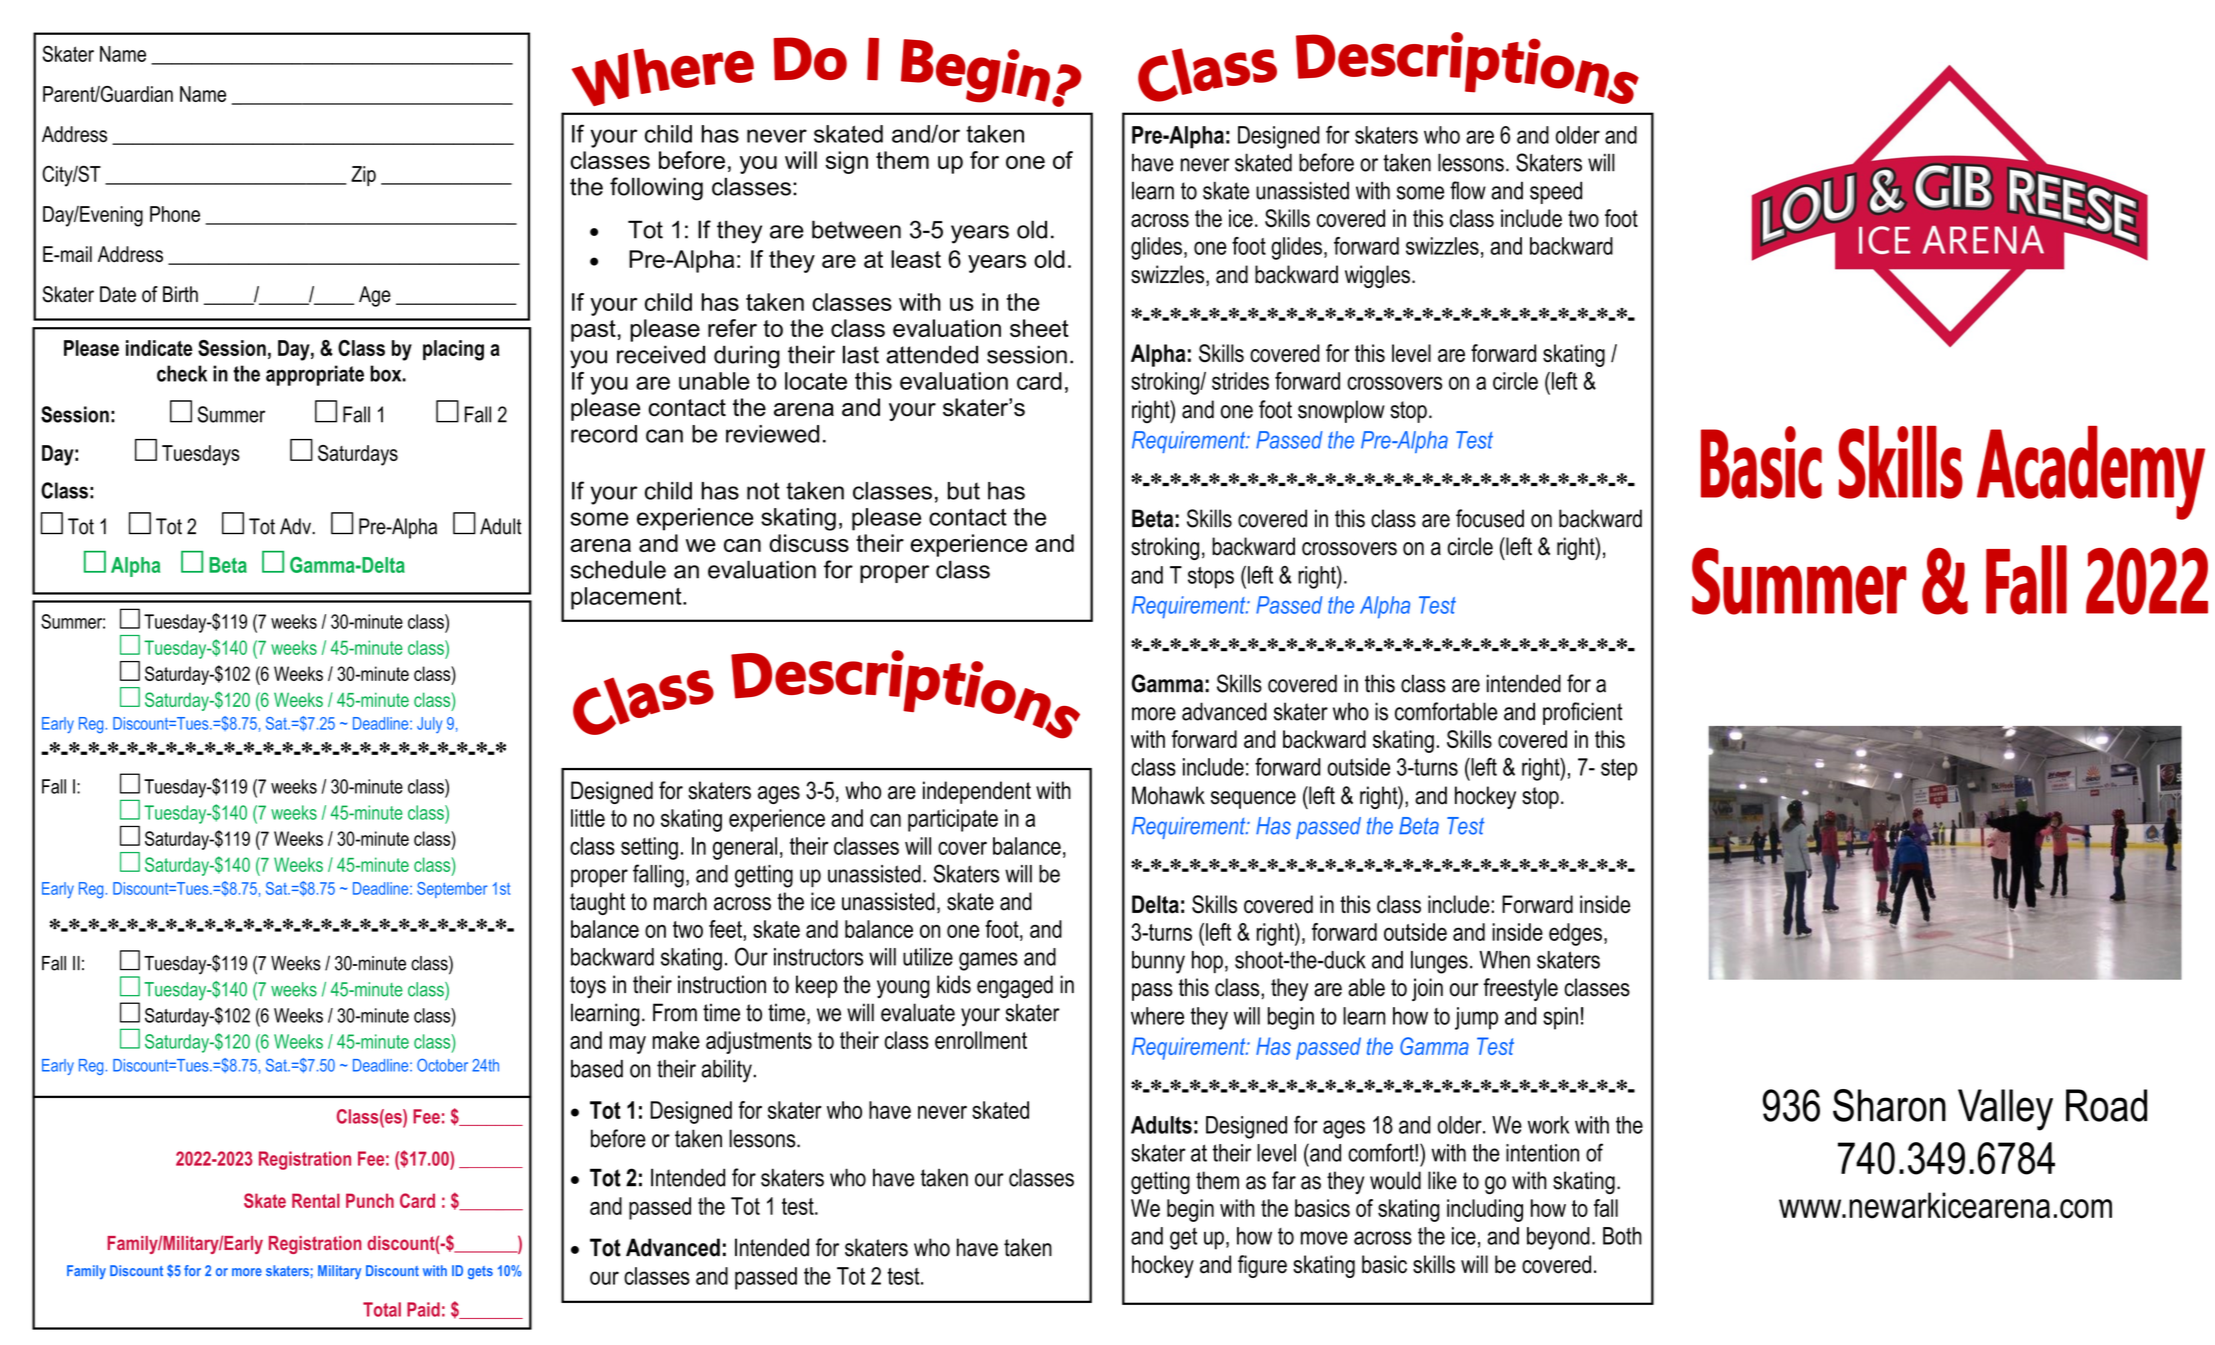  Describe the element at coordinates (1556, 192) in the screenshot. I see `speed` at that location.
